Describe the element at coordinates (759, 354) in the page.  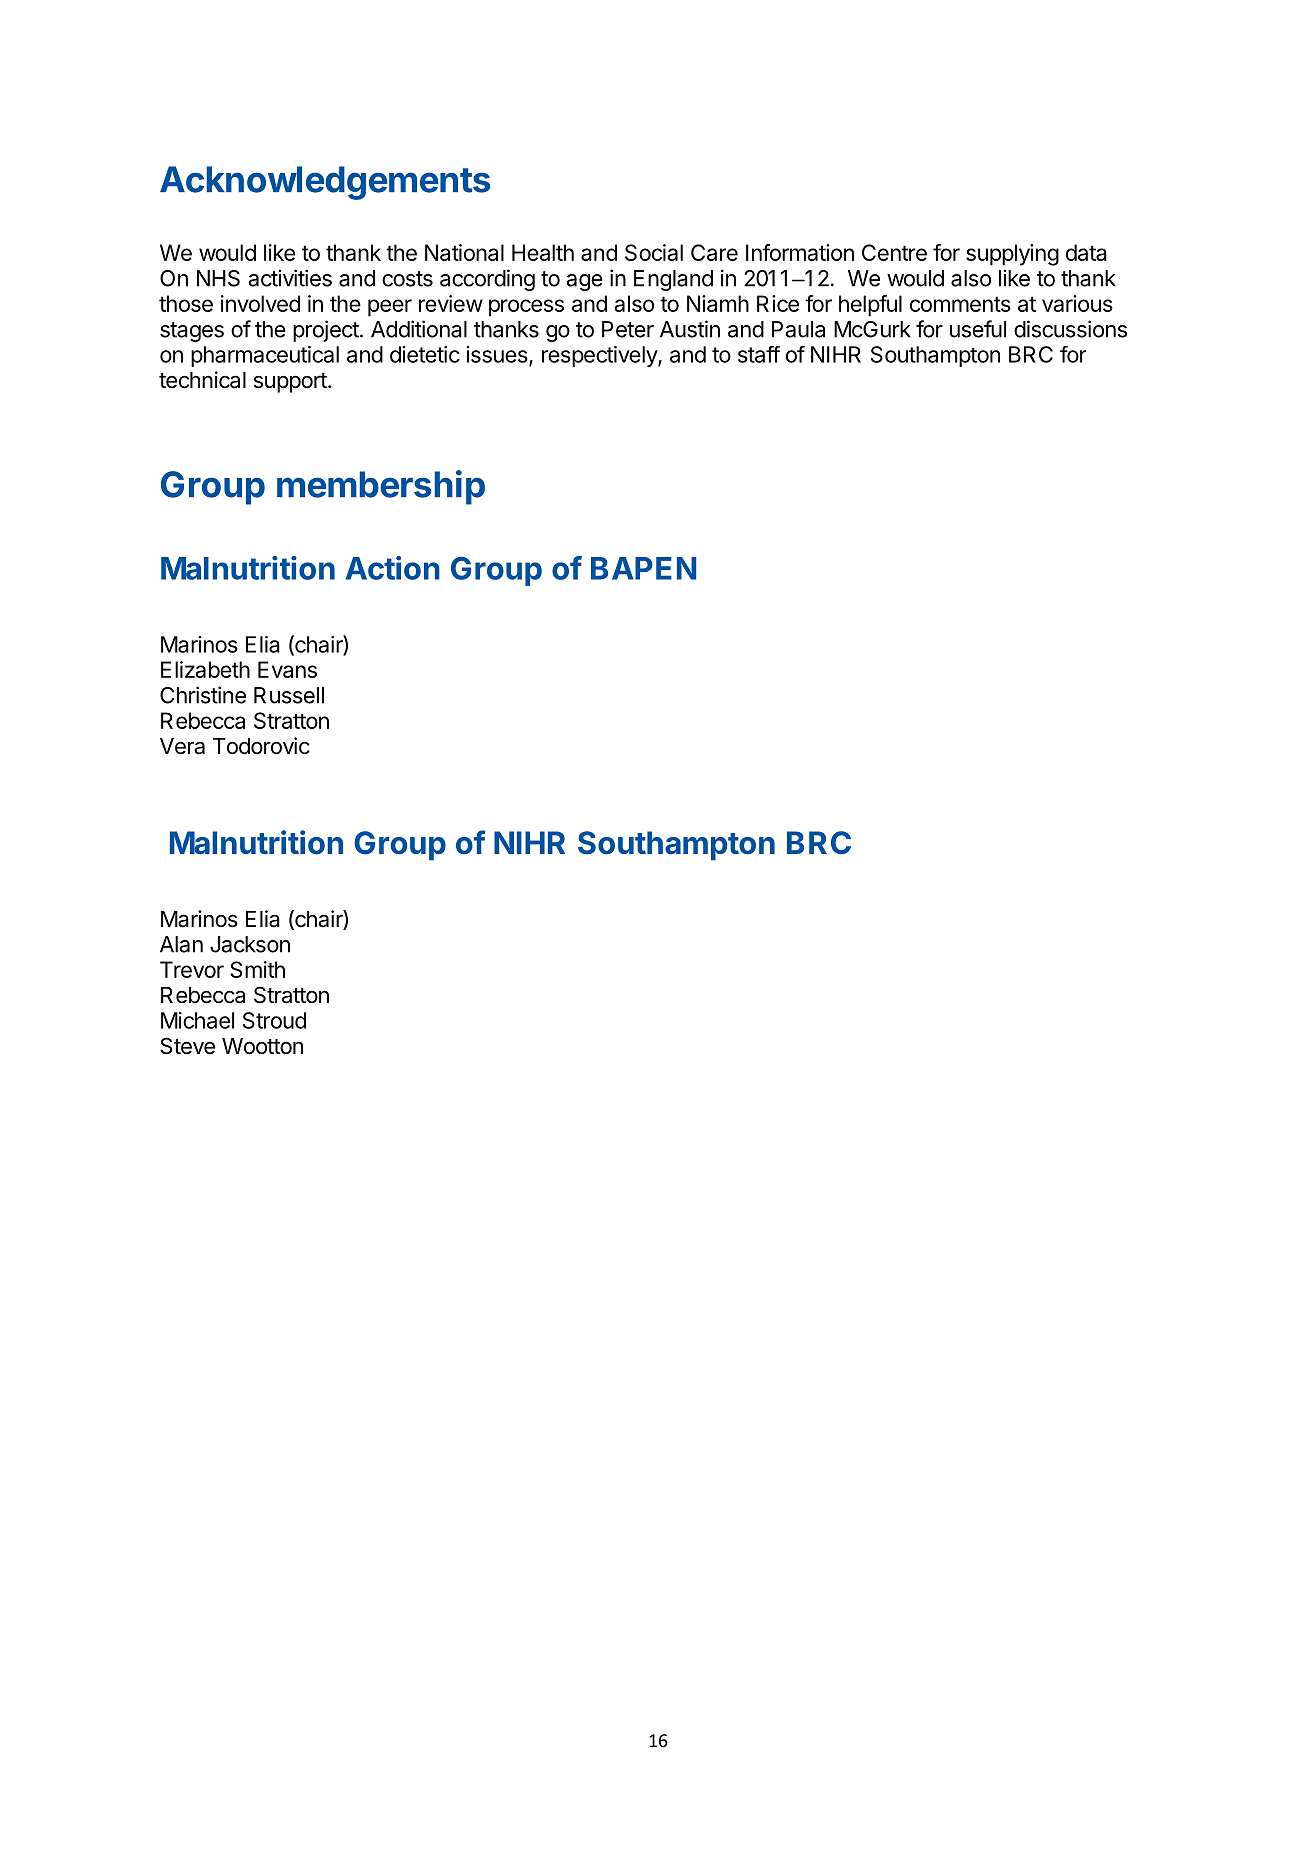
I see `staff` at that location.
